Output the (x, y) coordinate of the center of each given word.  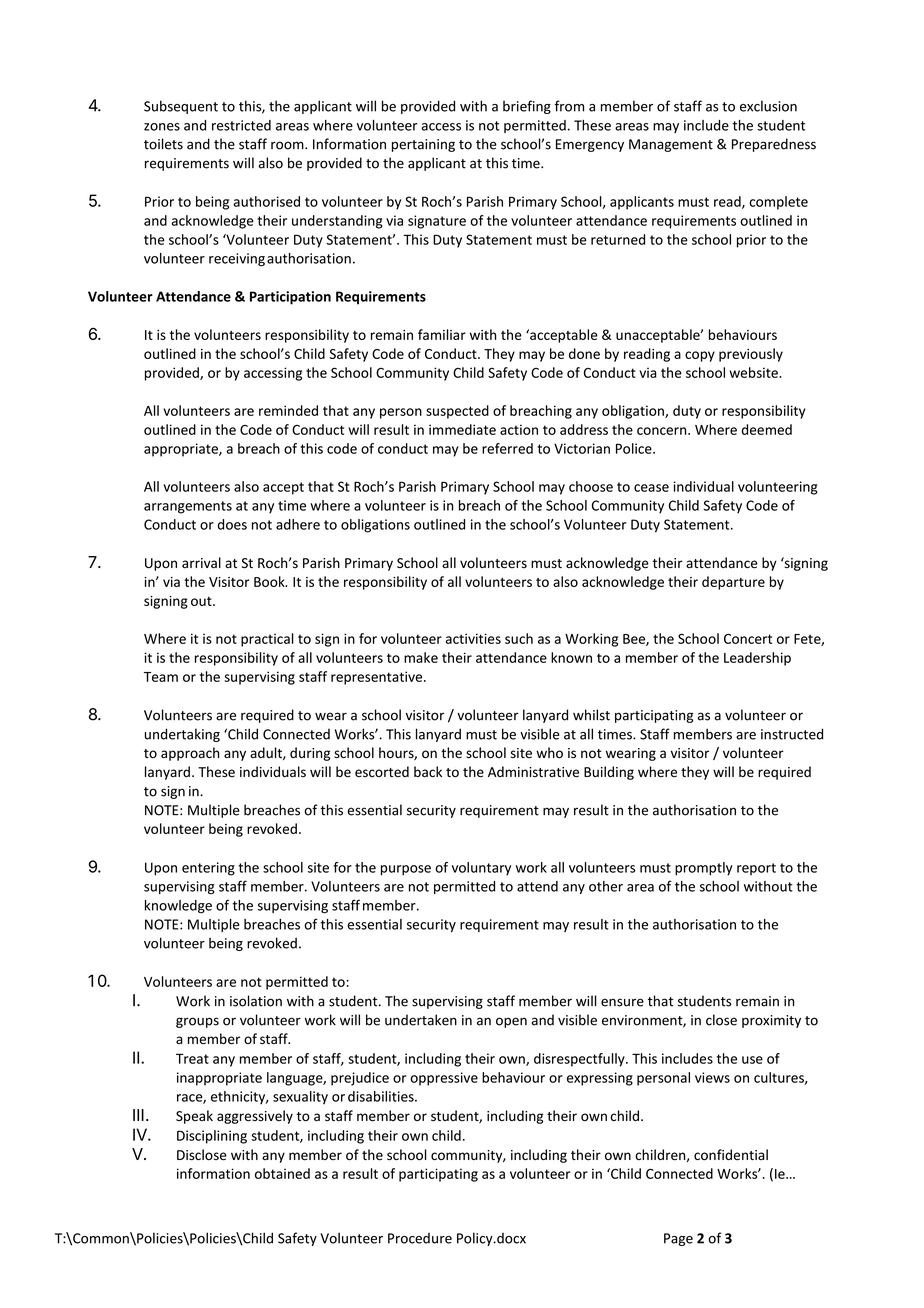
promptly (704, 869)
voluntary (481, 869)
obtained (282, 1173)
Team (161, 677)
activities (473, 638)
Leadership (757, 659)
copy (700, 356)
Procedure (420, 1238)
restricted (241, 125)
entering (208, 869)
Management (671, 145)
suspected (457, 412)
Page (678, 1239)
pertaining (423, 145)
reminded (288, 410)
